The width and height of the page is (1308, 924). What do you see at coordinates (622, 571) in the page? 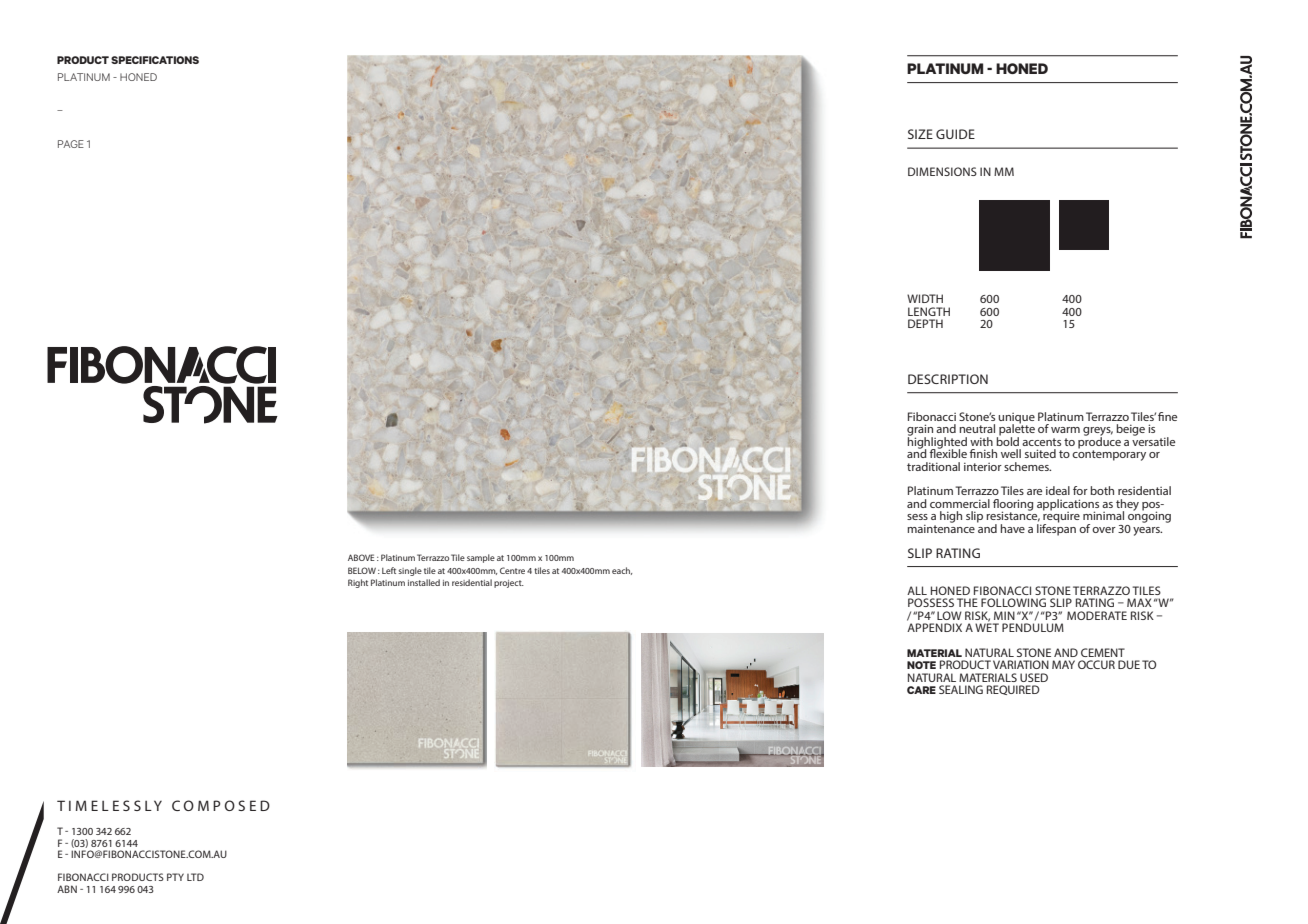
I see `each` at bounding box center [622, 571].
